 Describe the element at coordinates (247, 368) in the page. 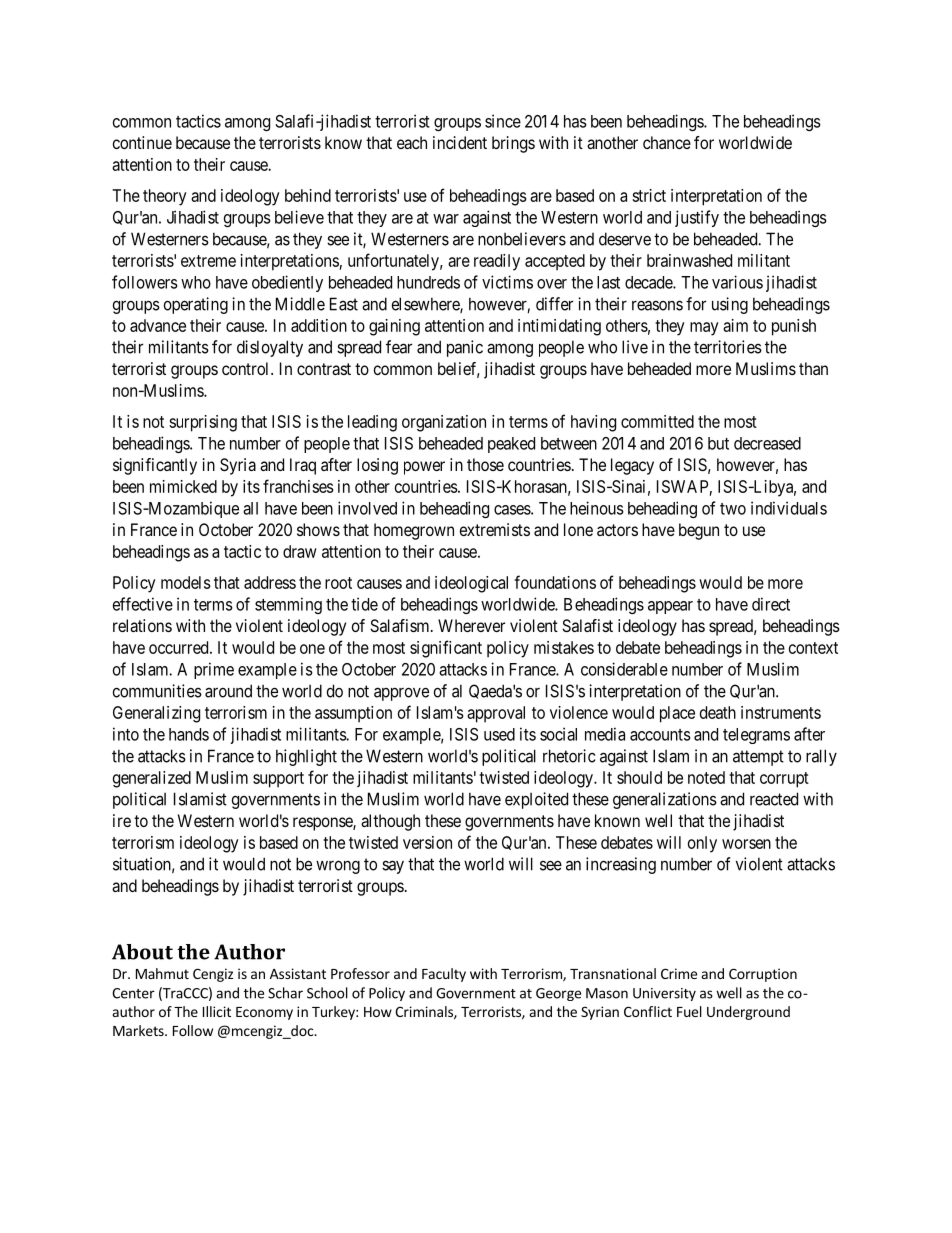

I see `control` at that location.
